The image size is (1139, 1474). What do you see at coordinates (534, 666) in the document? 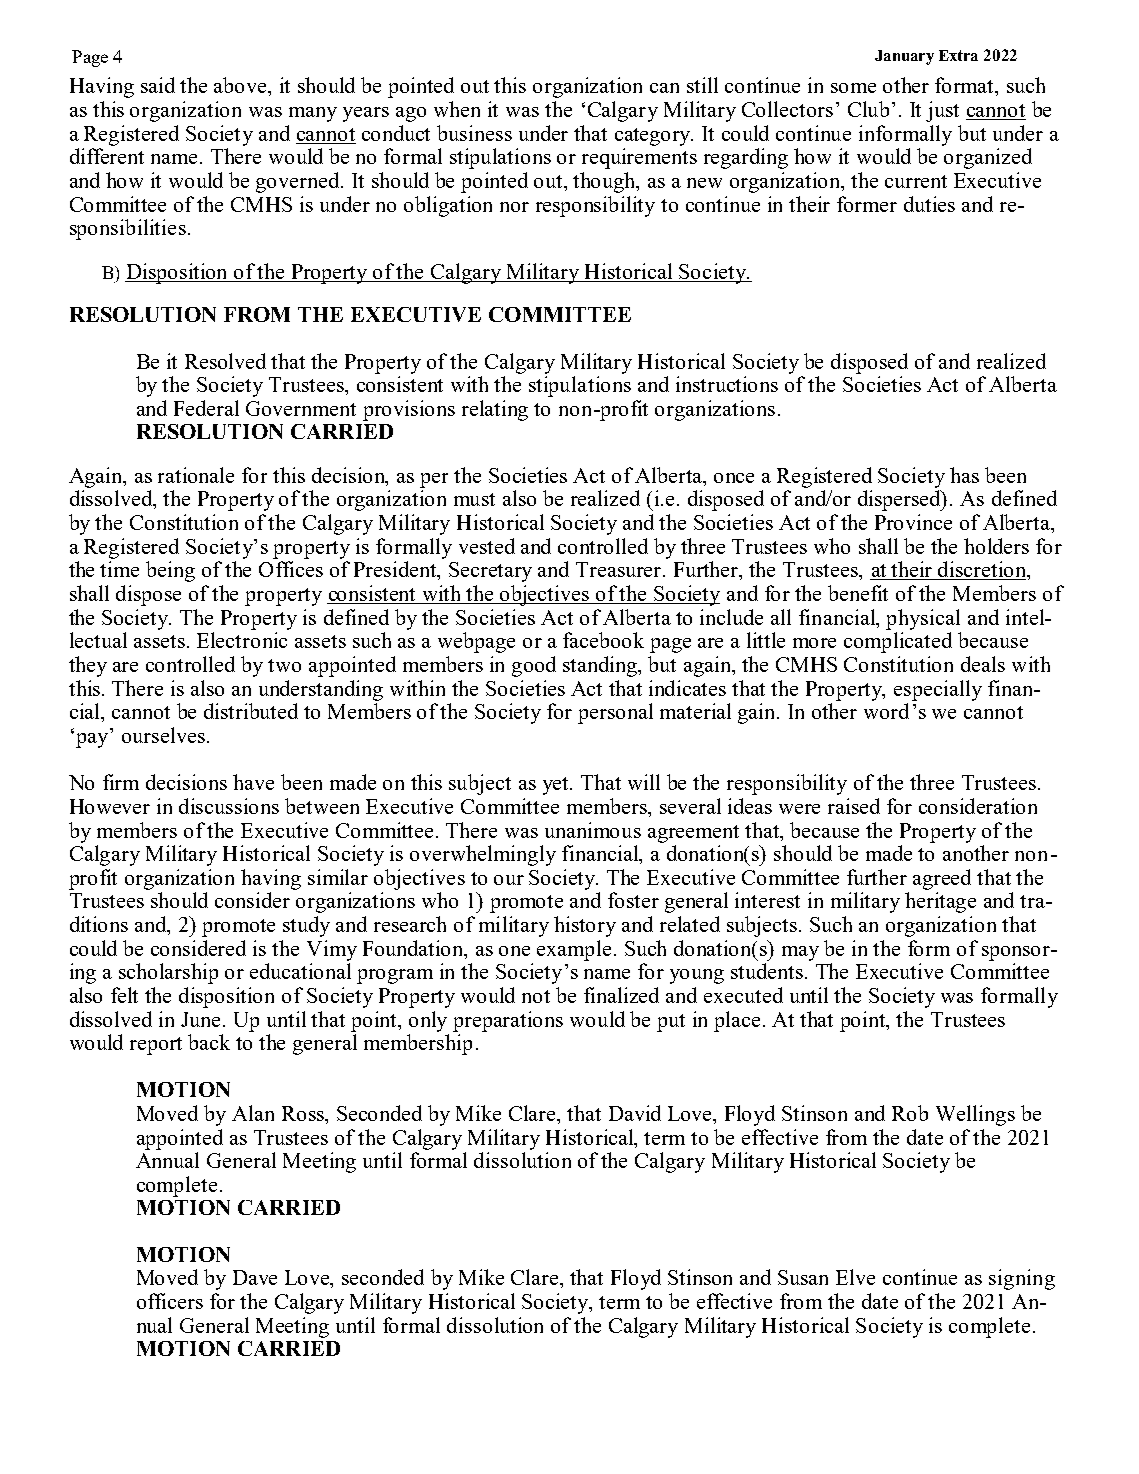
I see `good` at bounding box center [534, 666].
